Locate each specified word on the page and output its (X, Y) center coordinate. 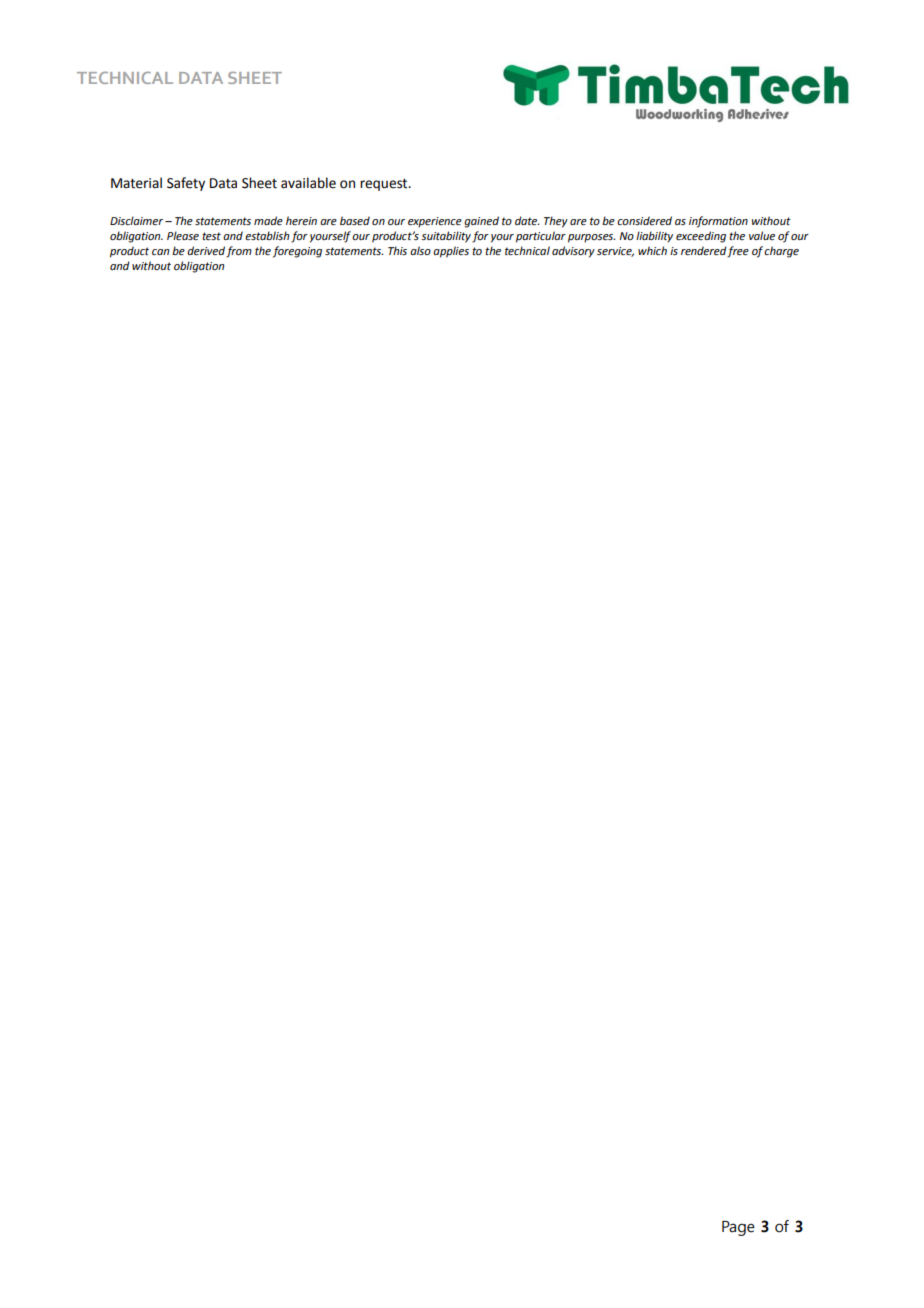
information (718, 222)
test (211, 236)
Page (738, 1228)
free (738, 252)
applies (451, 252)
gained (481, 222)
